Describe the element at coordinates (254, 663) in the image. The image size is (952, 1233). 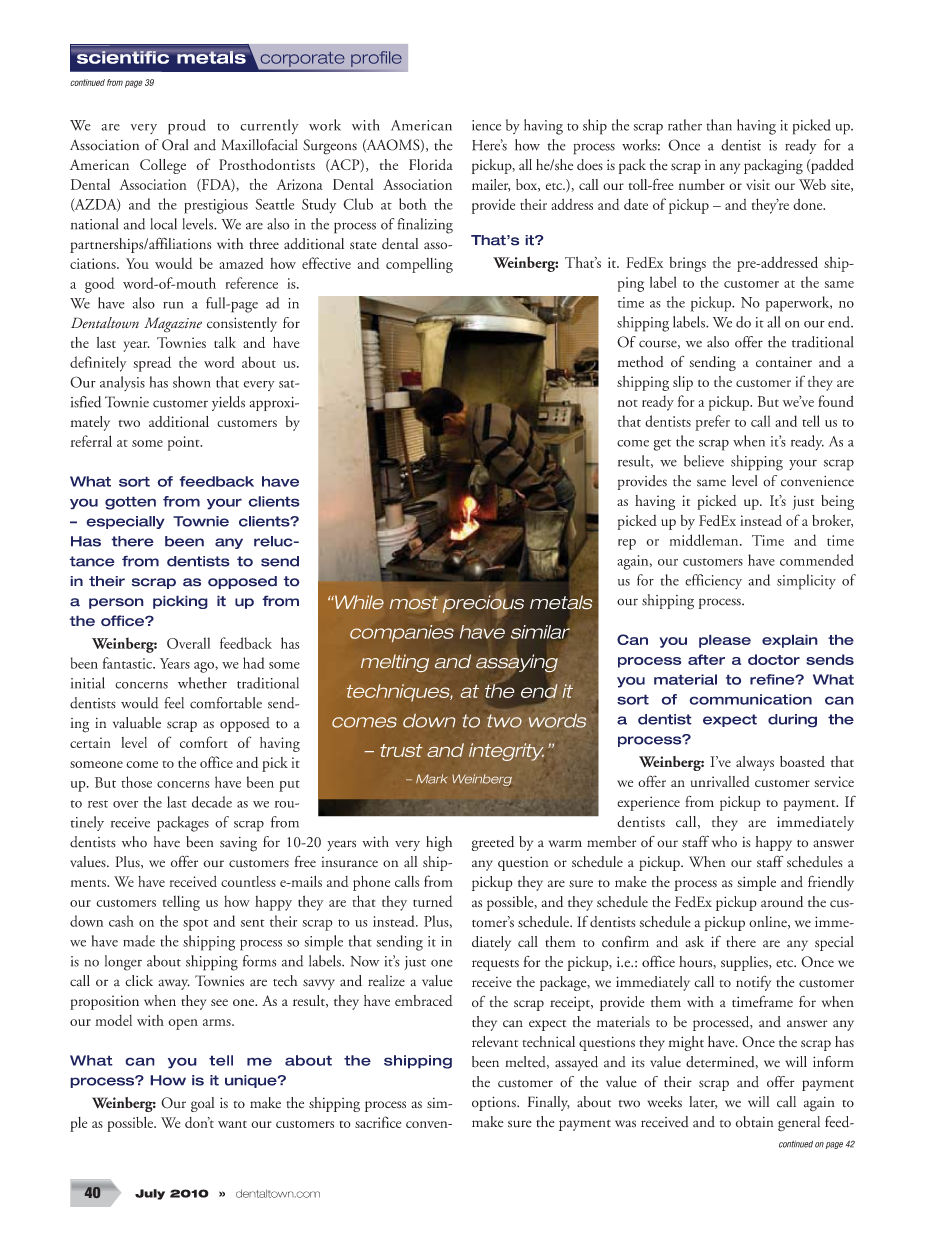
I see `had` at that location.
